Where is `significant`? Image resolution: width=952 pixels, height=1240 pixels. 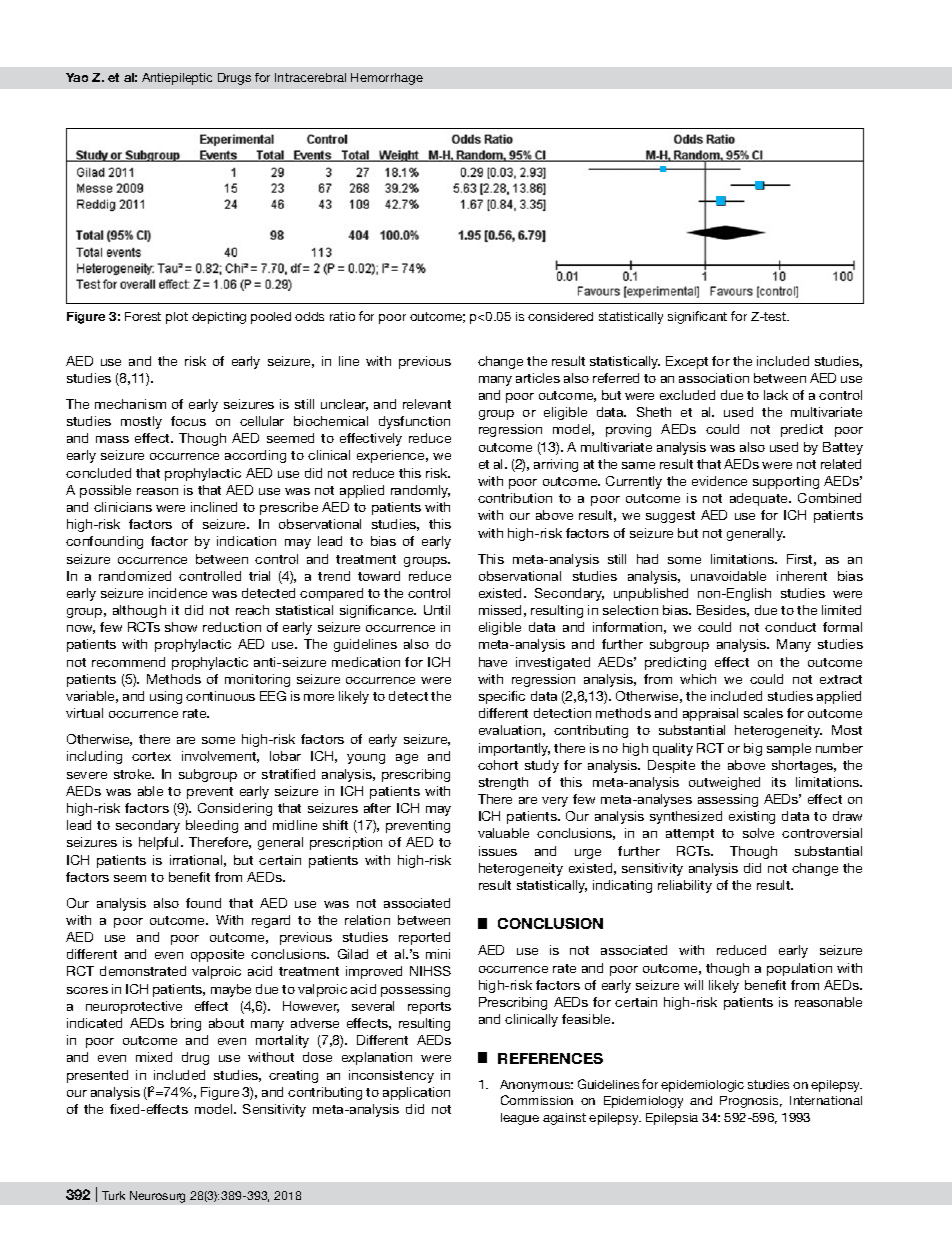 significant is located at coordinates (697, 317).
